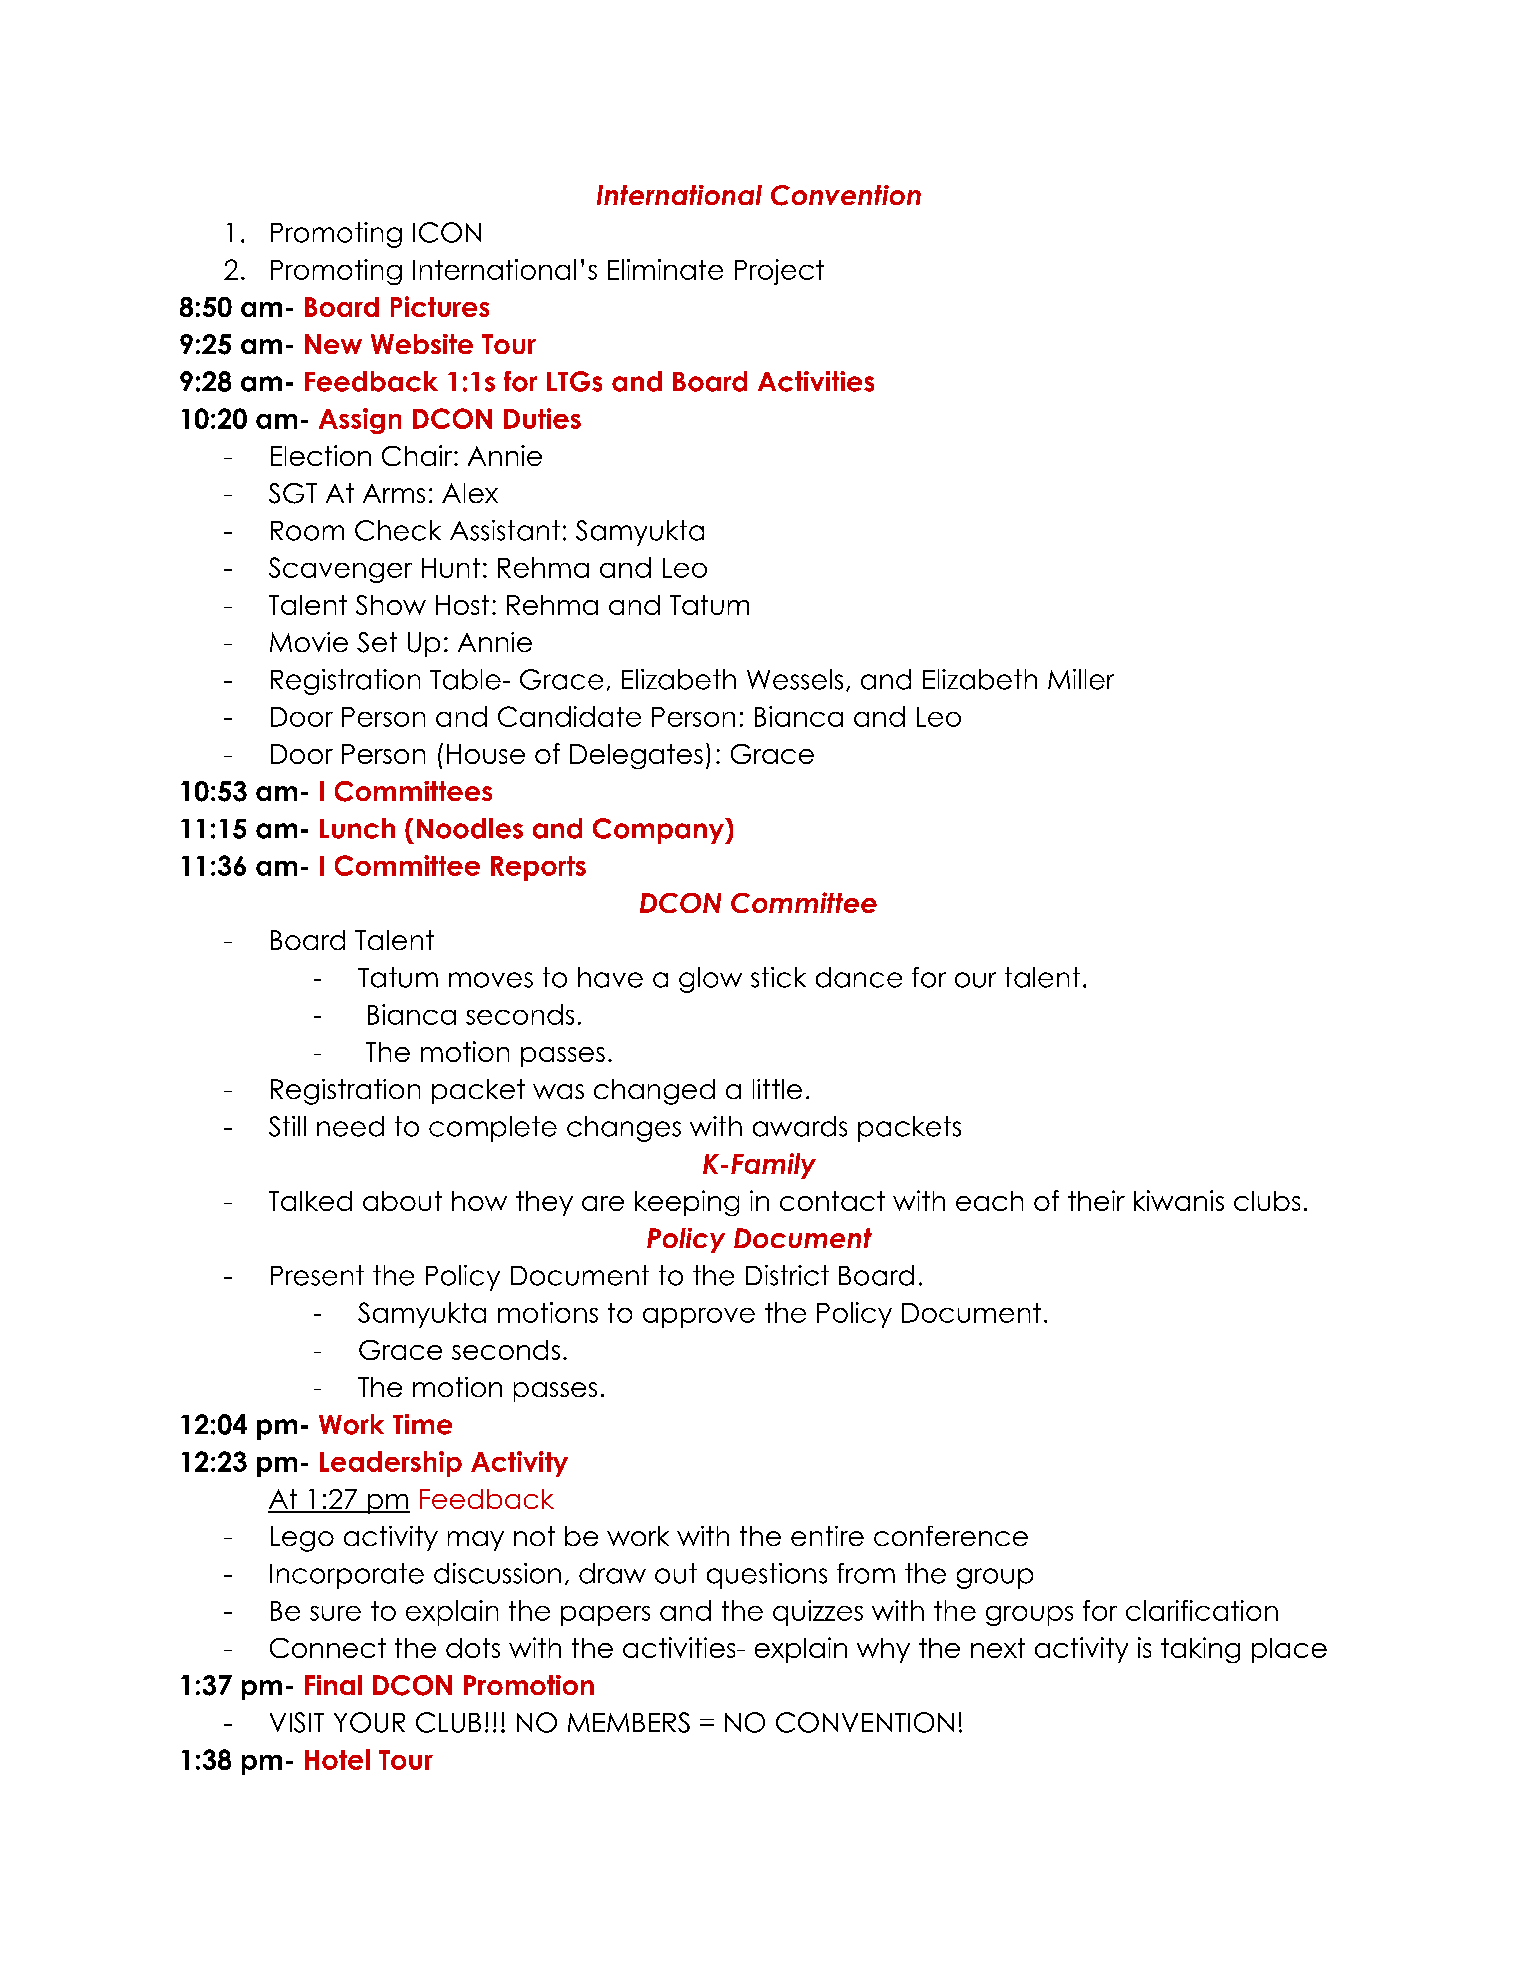  Describe the element at coordinates (369, 1722) in the screenshot. I see `YOUR` at that location.
